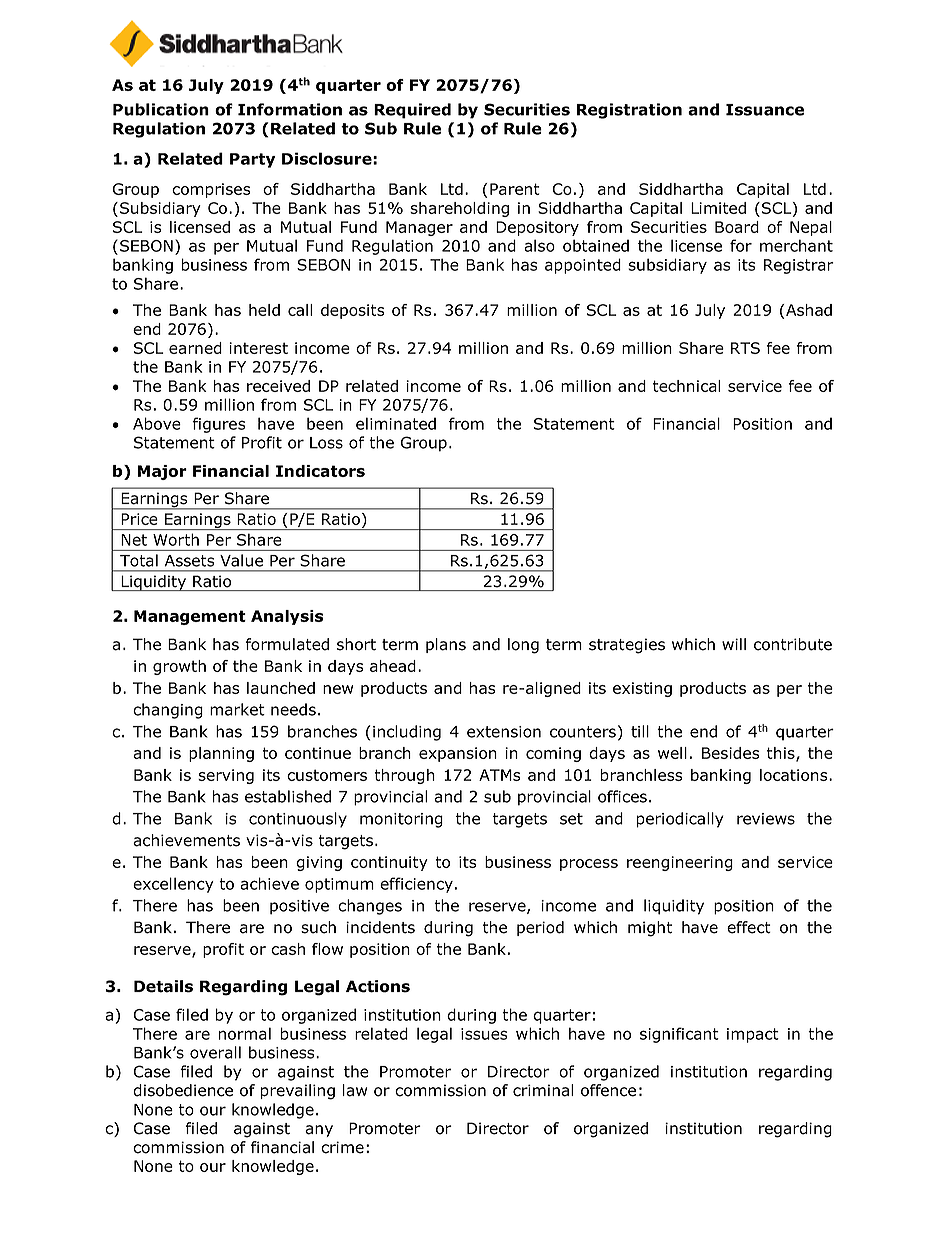 The width and height of the page is (952, 1233). What do you see at coordinates (734, 644) in the page?
I see `will` at bounding box center [734, 644].
